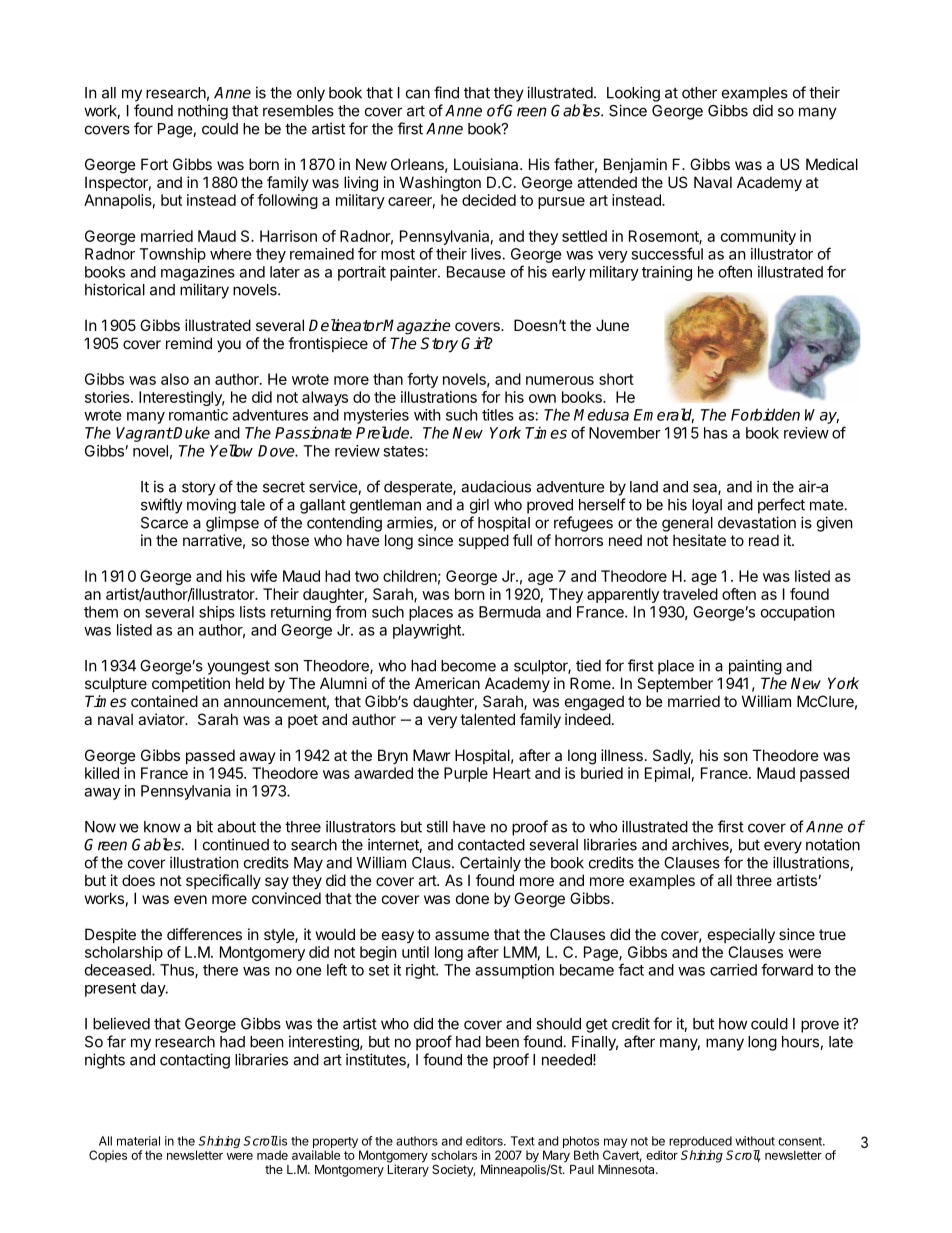 The height and width of the screenshot is (1233, 952). What do you see at coordinates (699, 93) in the screenshot?
I see `other` at bounding box center [699, 93].
